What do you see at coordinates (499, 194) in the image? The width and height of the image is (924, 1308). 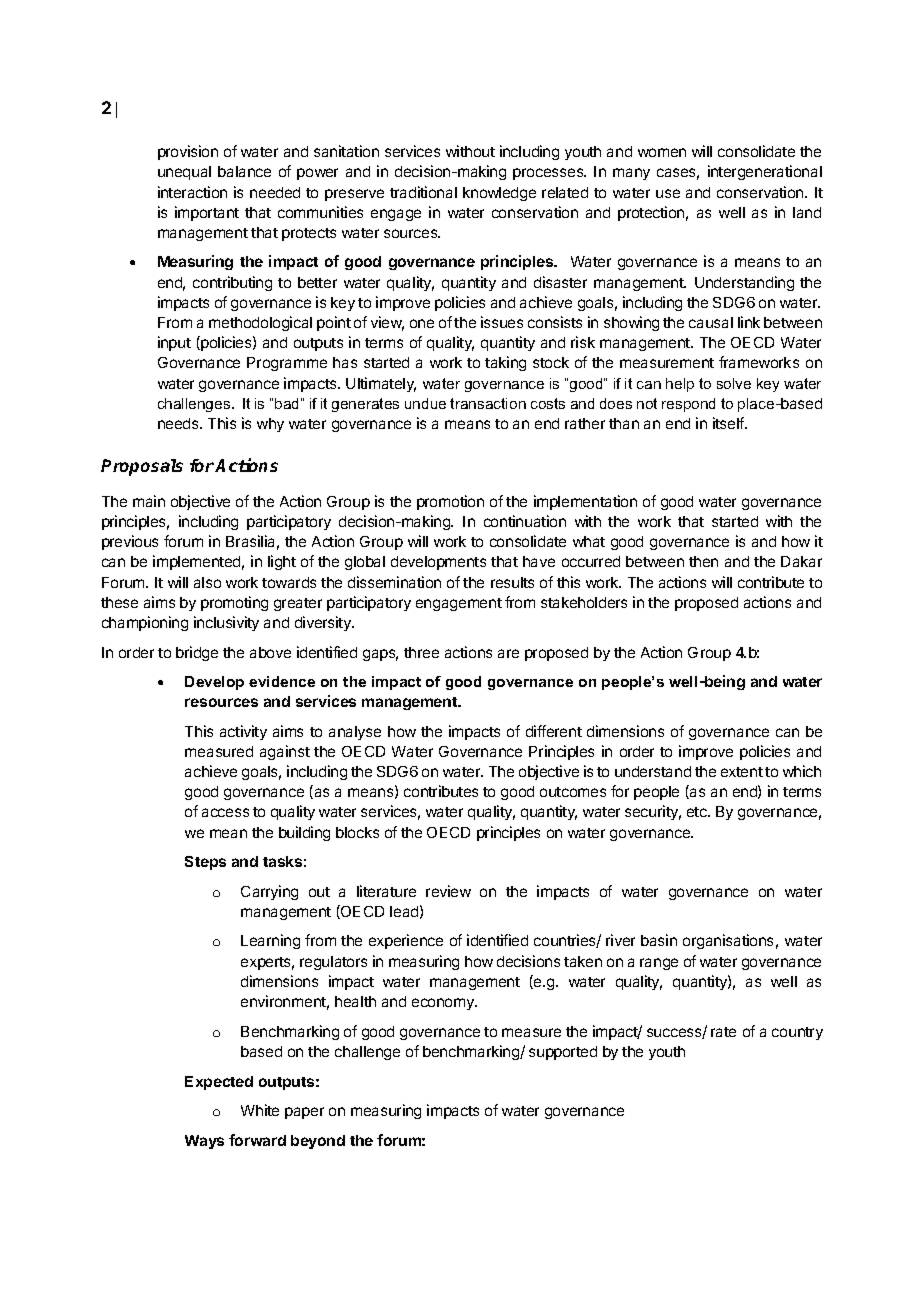 I see `knowledge` at bounding box center [499, 194].
